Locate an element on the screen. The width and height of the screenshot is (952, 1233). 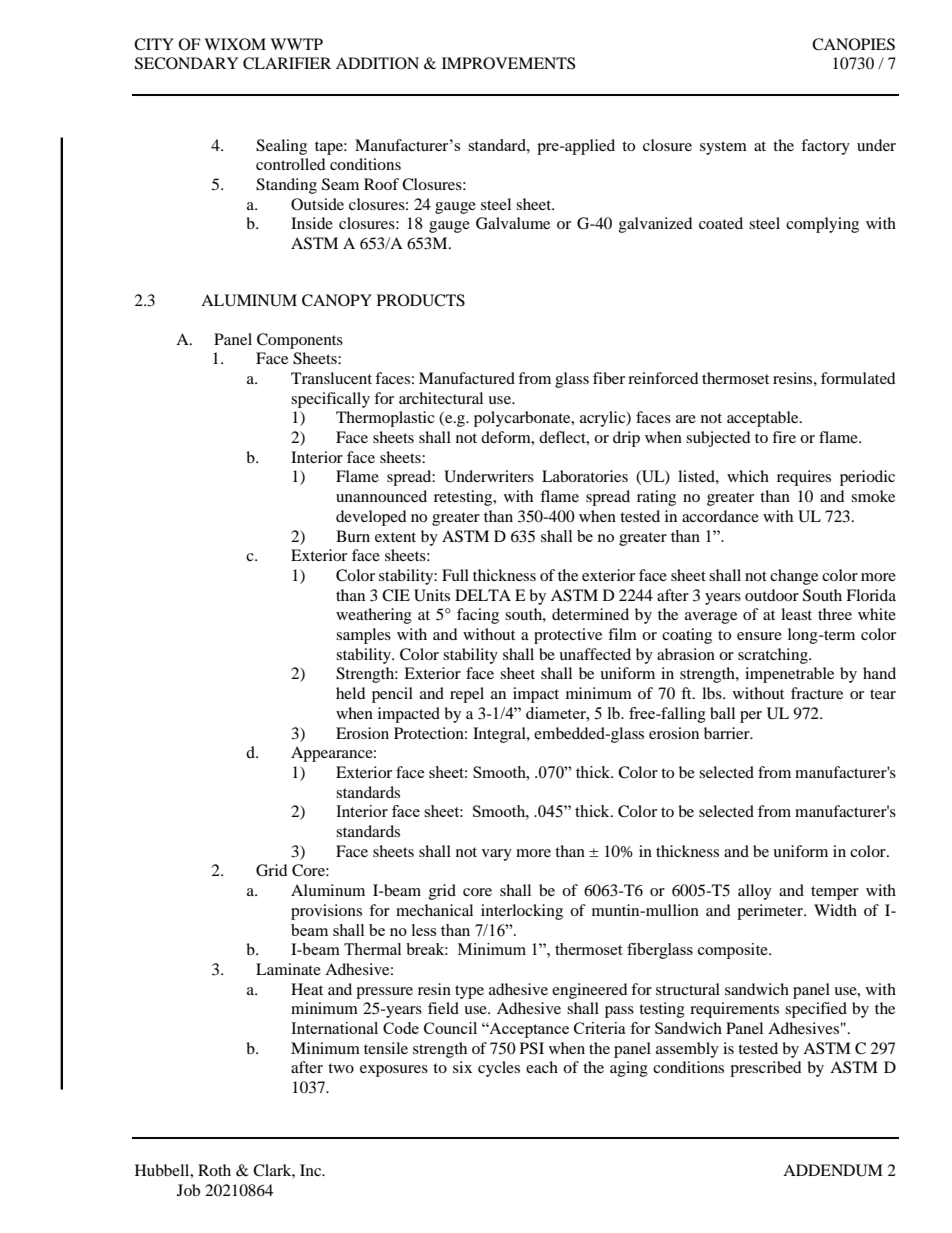
cycles is located at coordinates (499, 1069).
